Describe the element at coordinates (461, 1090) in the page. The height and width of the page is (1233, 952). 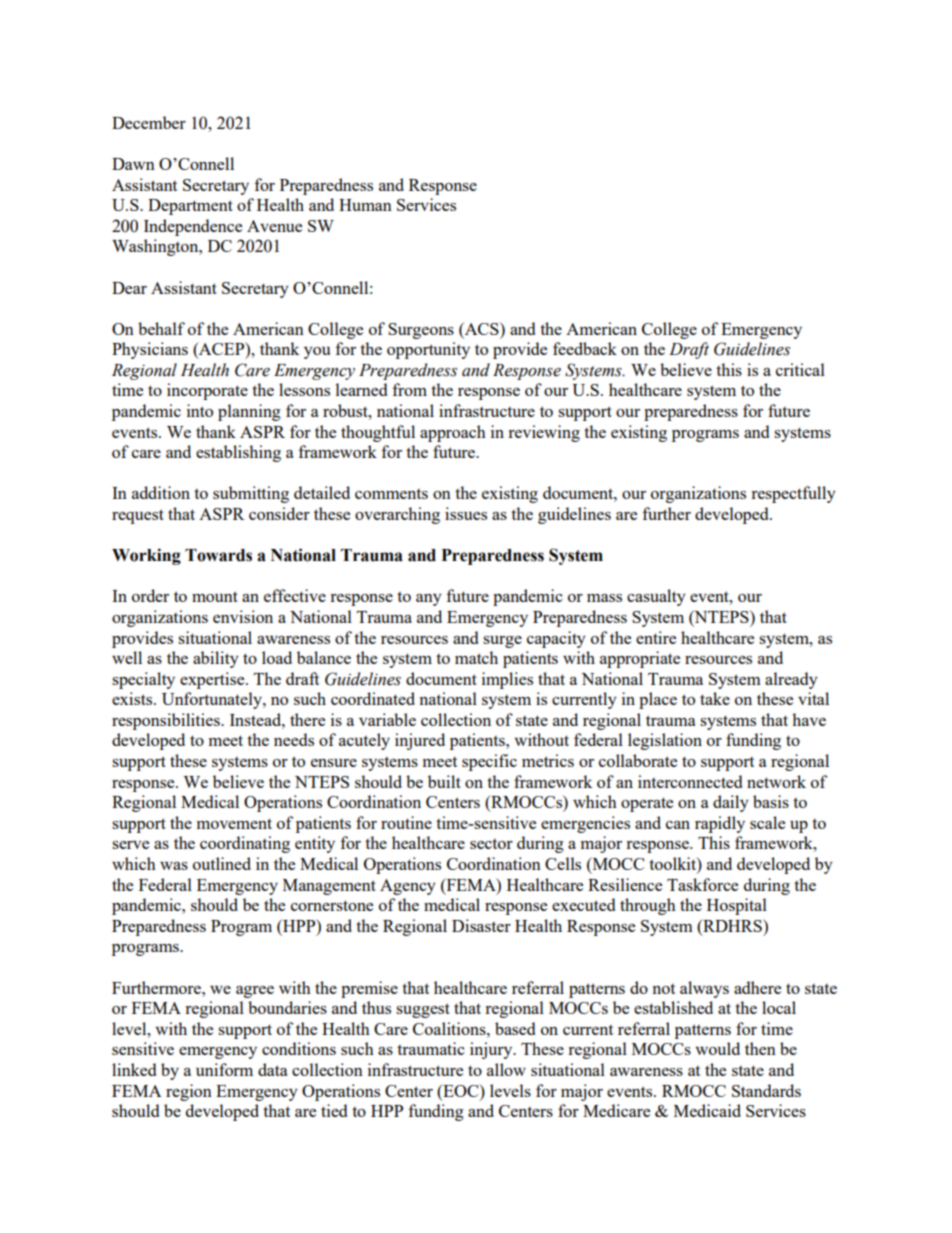
I see `EOC` at that location.
